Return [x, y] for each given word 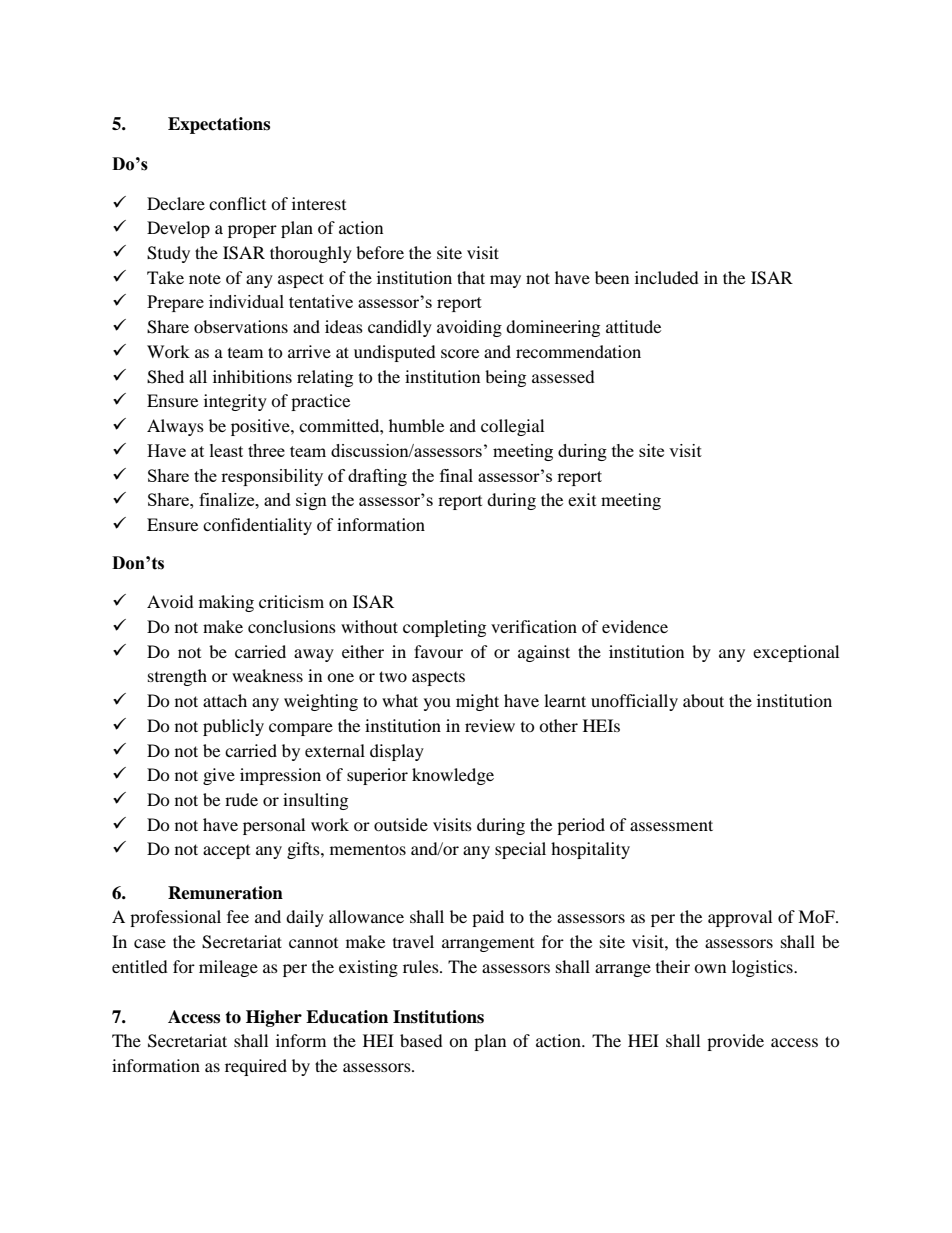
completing [444, 628]
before [380, 252]
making [226, 603]
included [667, 277]
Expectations [219, 125]
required [256, 1067]
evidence [635, 626]
